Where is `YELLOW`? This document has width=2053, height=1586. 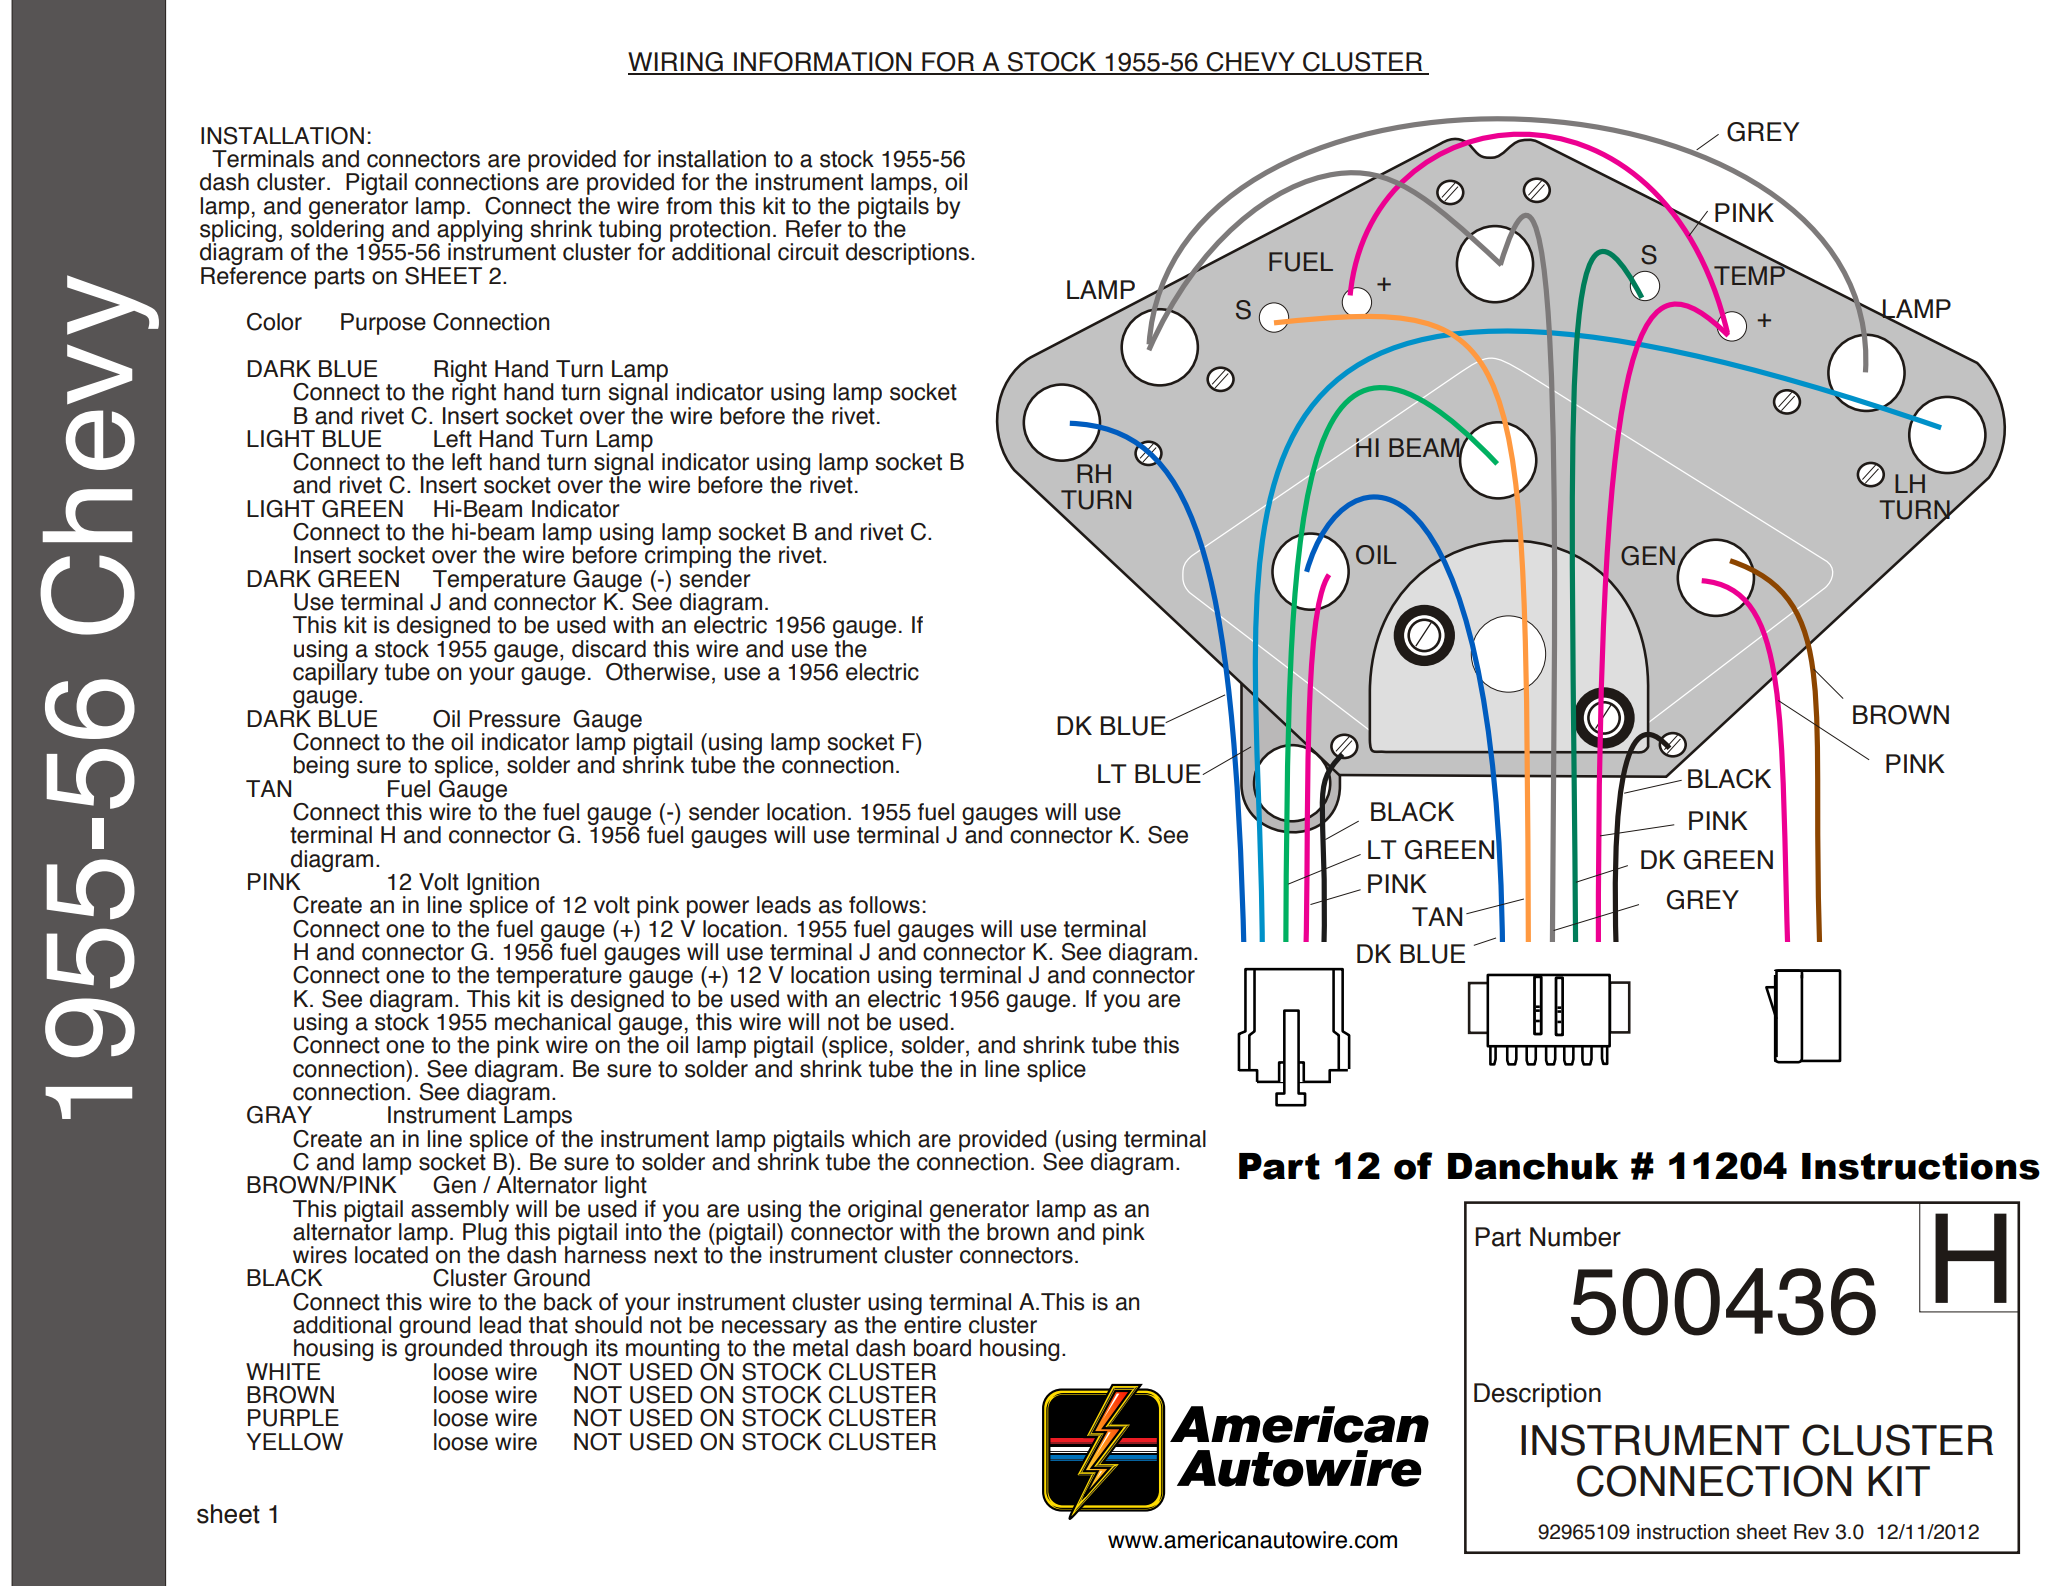 YELLOW is located at coordinates (294, 1442).
